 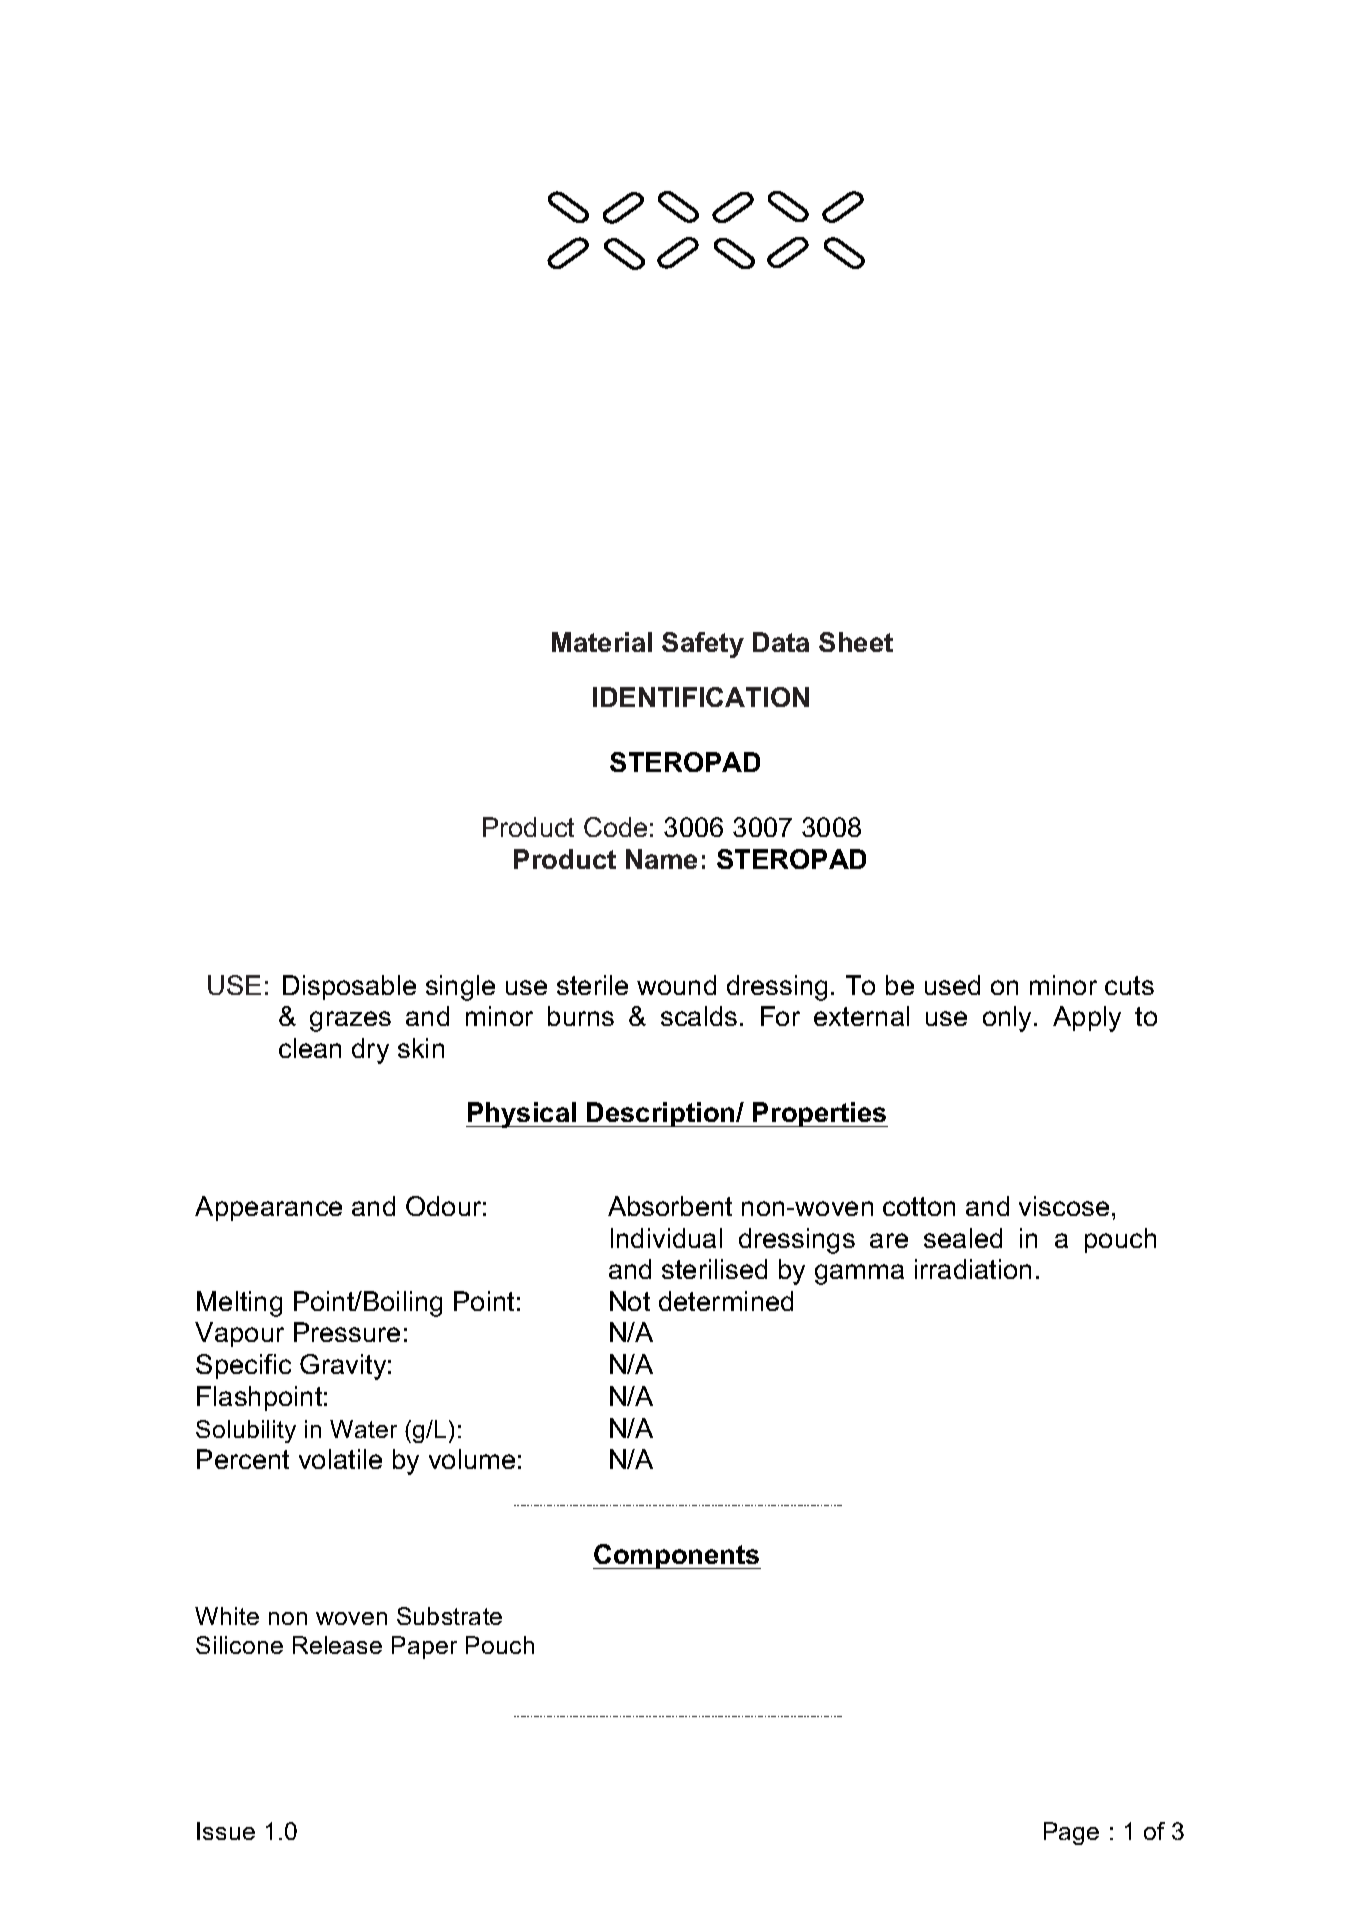 I want to click on IDENTIFICATION, so click(x=701, y=697).
